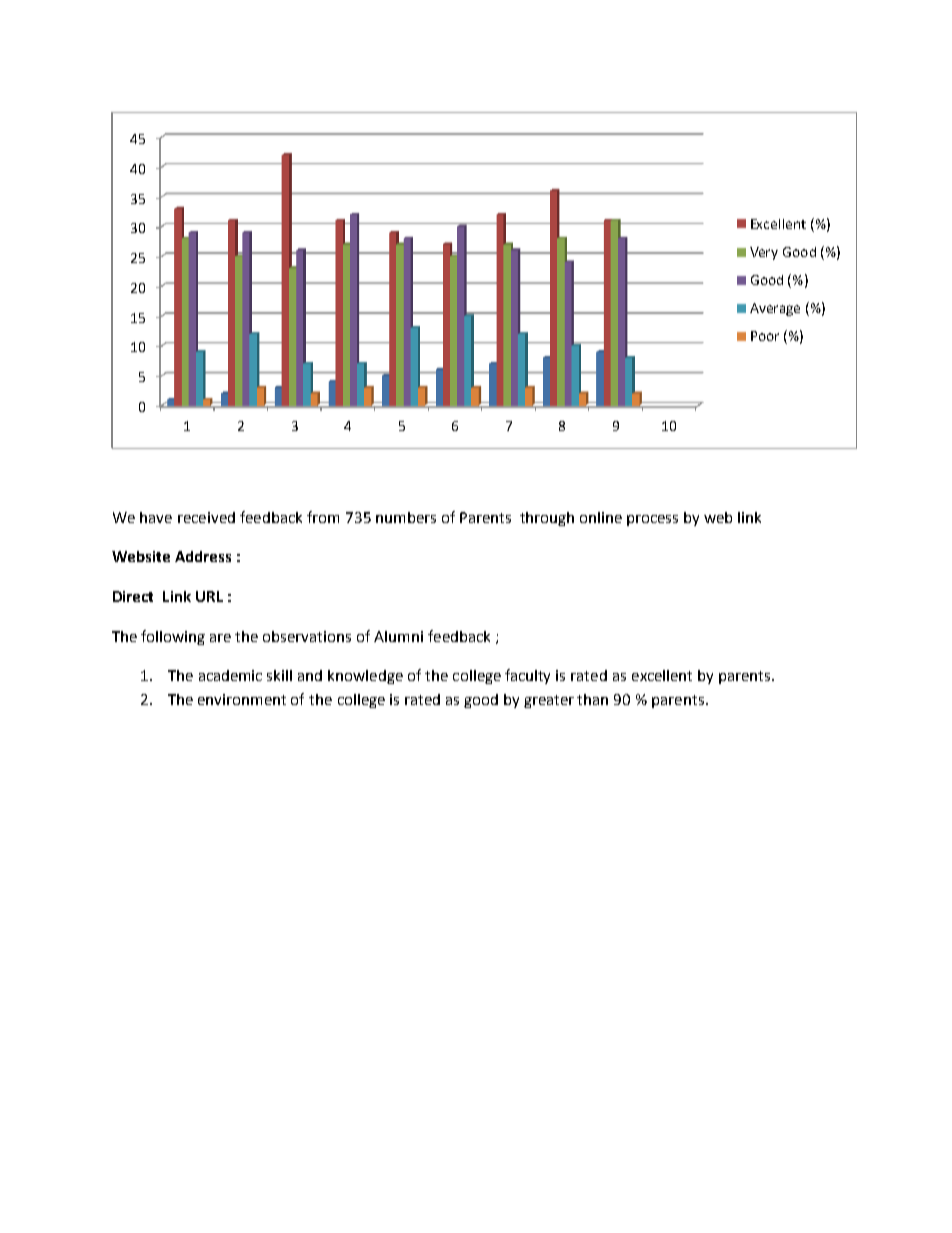  Describe the element at coordinates (209, 596) in the screenshot. I see `URL` at that location.
